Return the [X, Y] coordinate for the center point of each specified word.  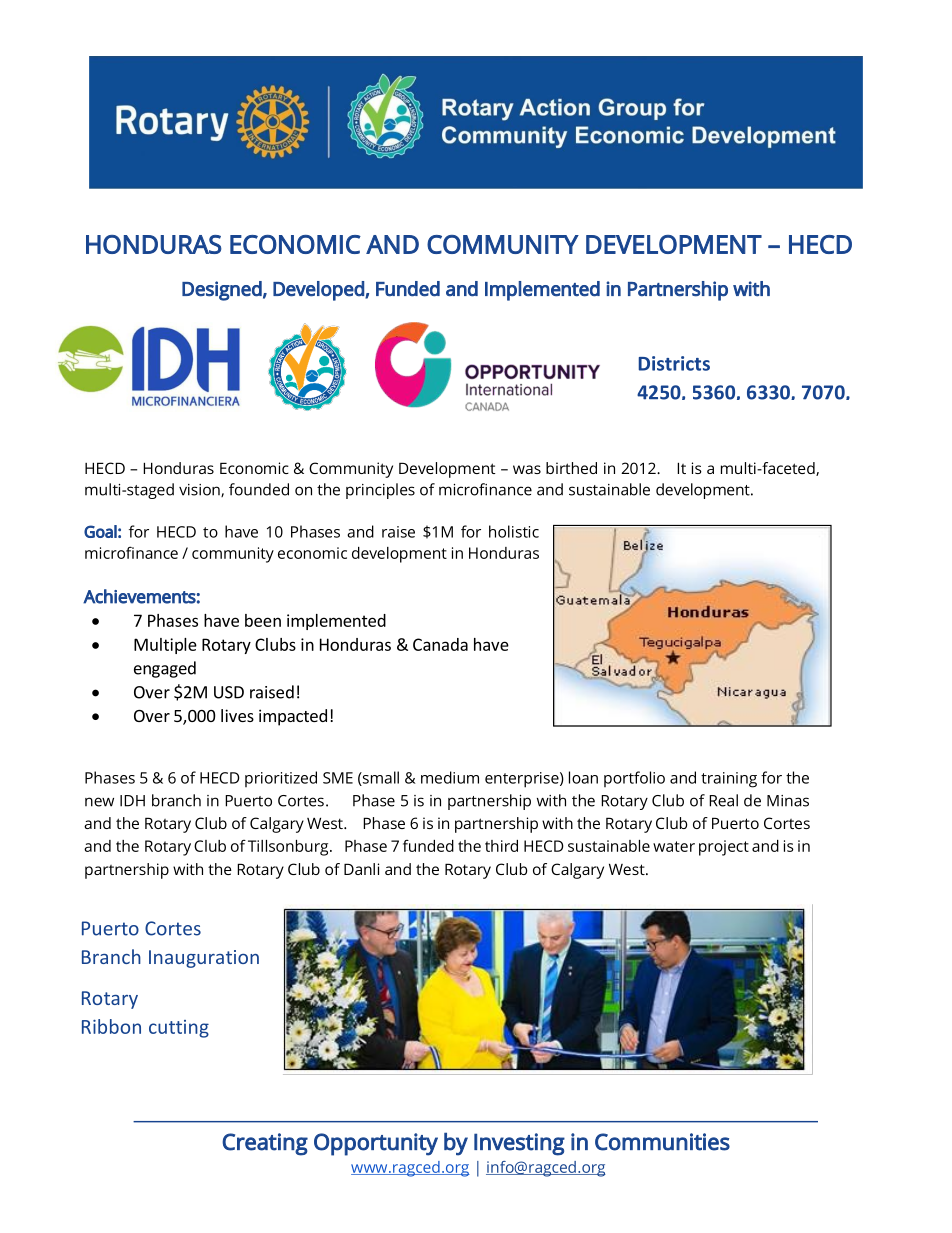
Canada [440, 644]
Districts [674, 363]
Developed [319, 291]
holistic [514, 531]
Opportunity [376, 1144]
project [724, 848]
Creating [265, 1144]
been [263, 620]
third [501, 846]
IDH [132, 801]
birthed [571, 468]
